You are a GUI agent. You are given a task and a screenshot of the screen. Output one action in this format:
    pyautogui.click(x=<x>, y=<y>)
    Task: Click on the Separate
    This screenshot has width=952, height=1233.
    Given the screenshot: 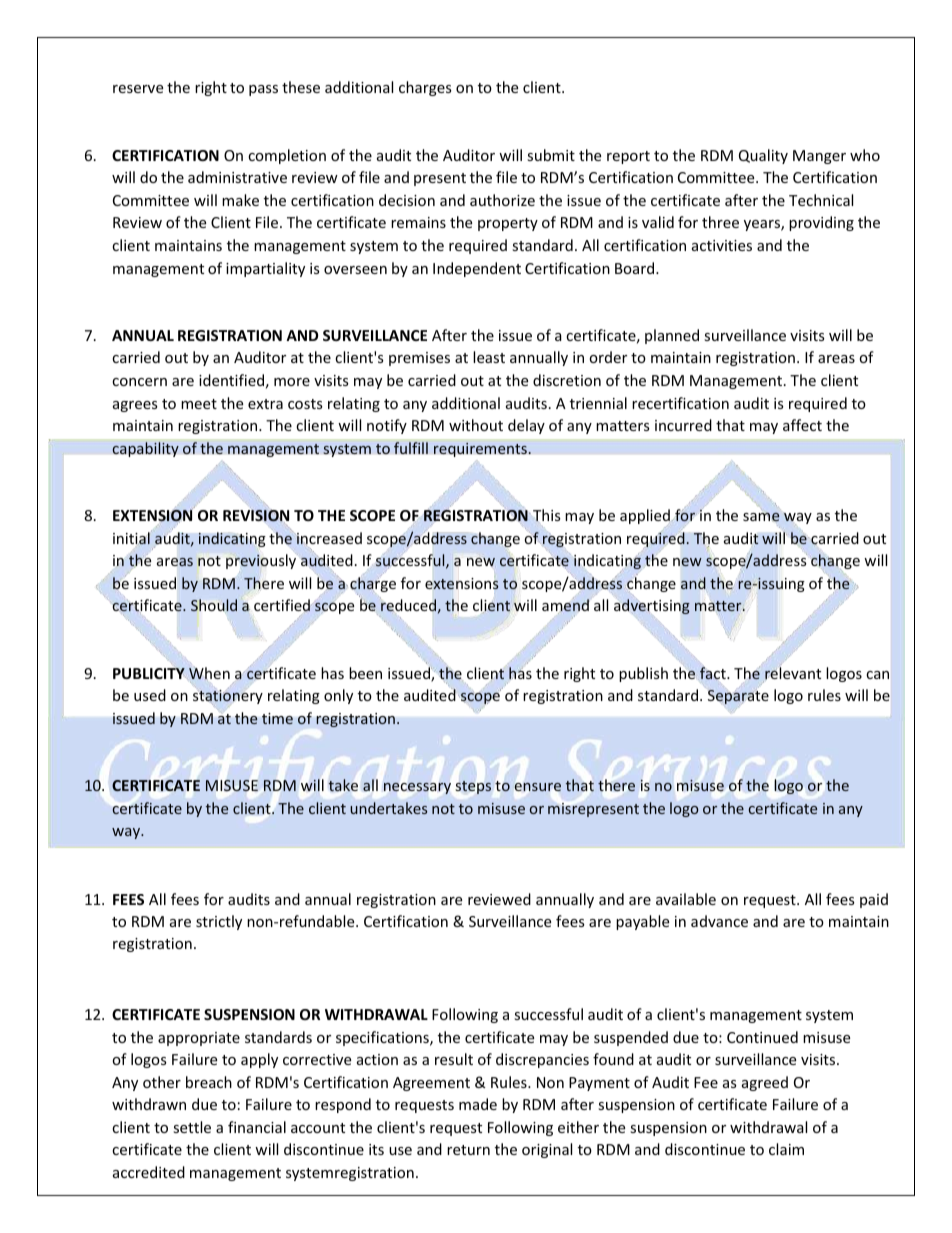 What is the action you would take?
    pyautogui.click(x=738, y=697)
